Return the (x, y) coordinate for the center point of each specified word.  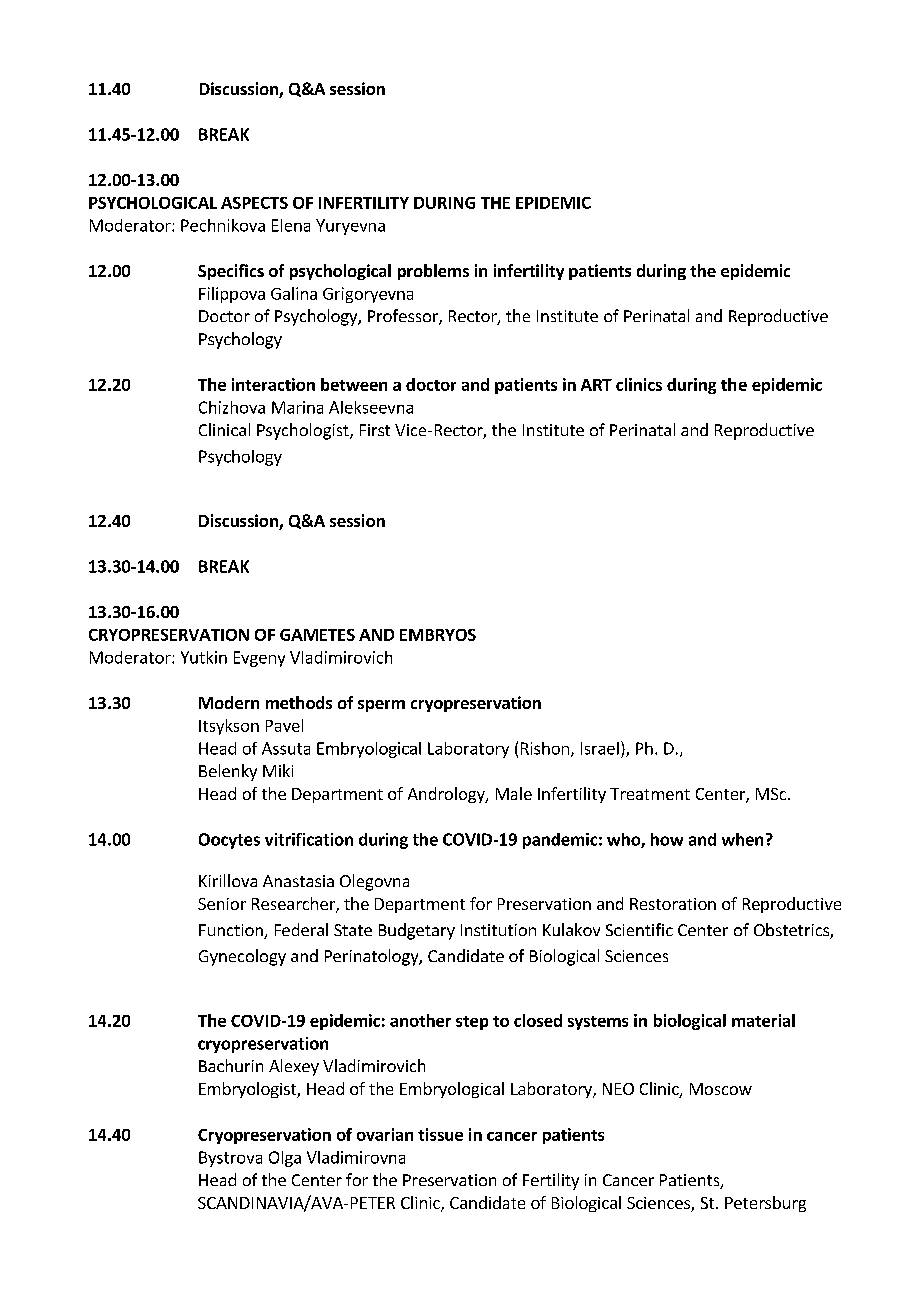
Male (514, 793)
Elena (291, 225)
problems (433, 272)
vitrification (309, 839)
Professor (404, 317)
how (667, 839)
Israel (600, 748)
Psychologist (304, 431)
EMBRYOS (438, 635)
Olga (285, 1159)
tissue (440, 1134)
